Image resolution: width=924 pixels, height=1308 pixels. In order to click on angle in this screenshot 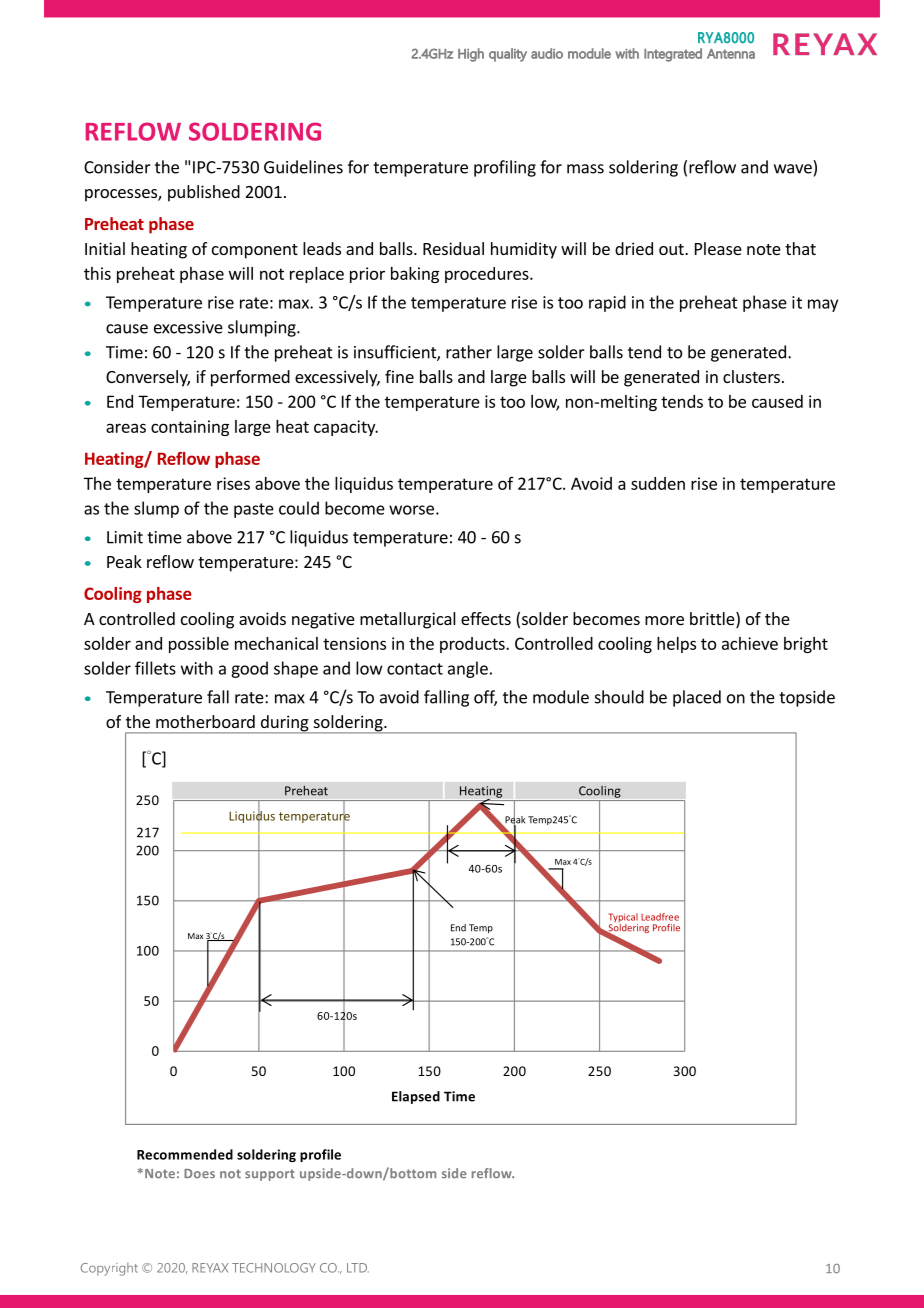, I will do `click(468, 669)`.
